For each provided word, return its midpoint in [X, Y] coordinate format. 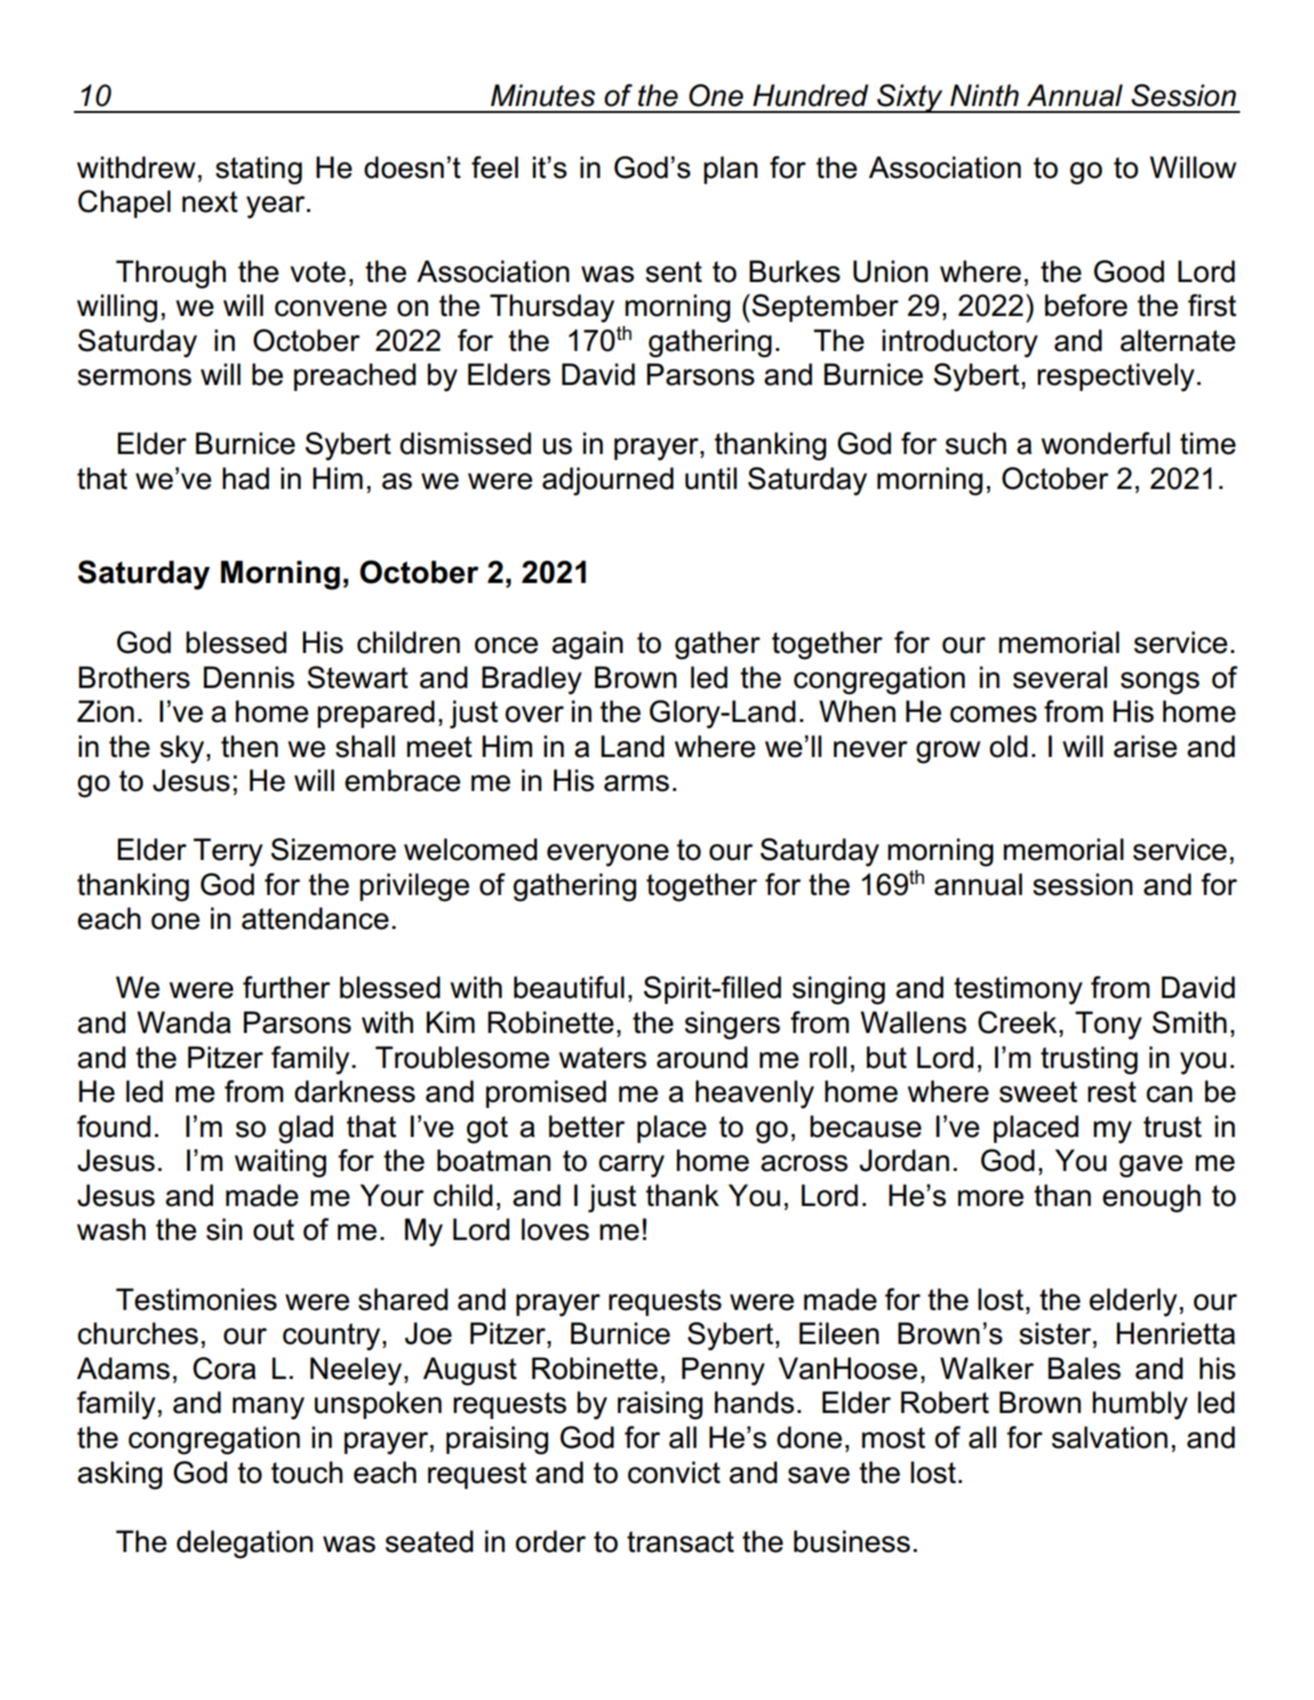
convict [674, 1472]
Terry [228, 852]
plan [731, 170]
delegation [245, 1544]
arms [636, 783]
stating [259, 170]
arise [1145, 746]
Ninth [984, 95]
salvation [1110, 1437]
